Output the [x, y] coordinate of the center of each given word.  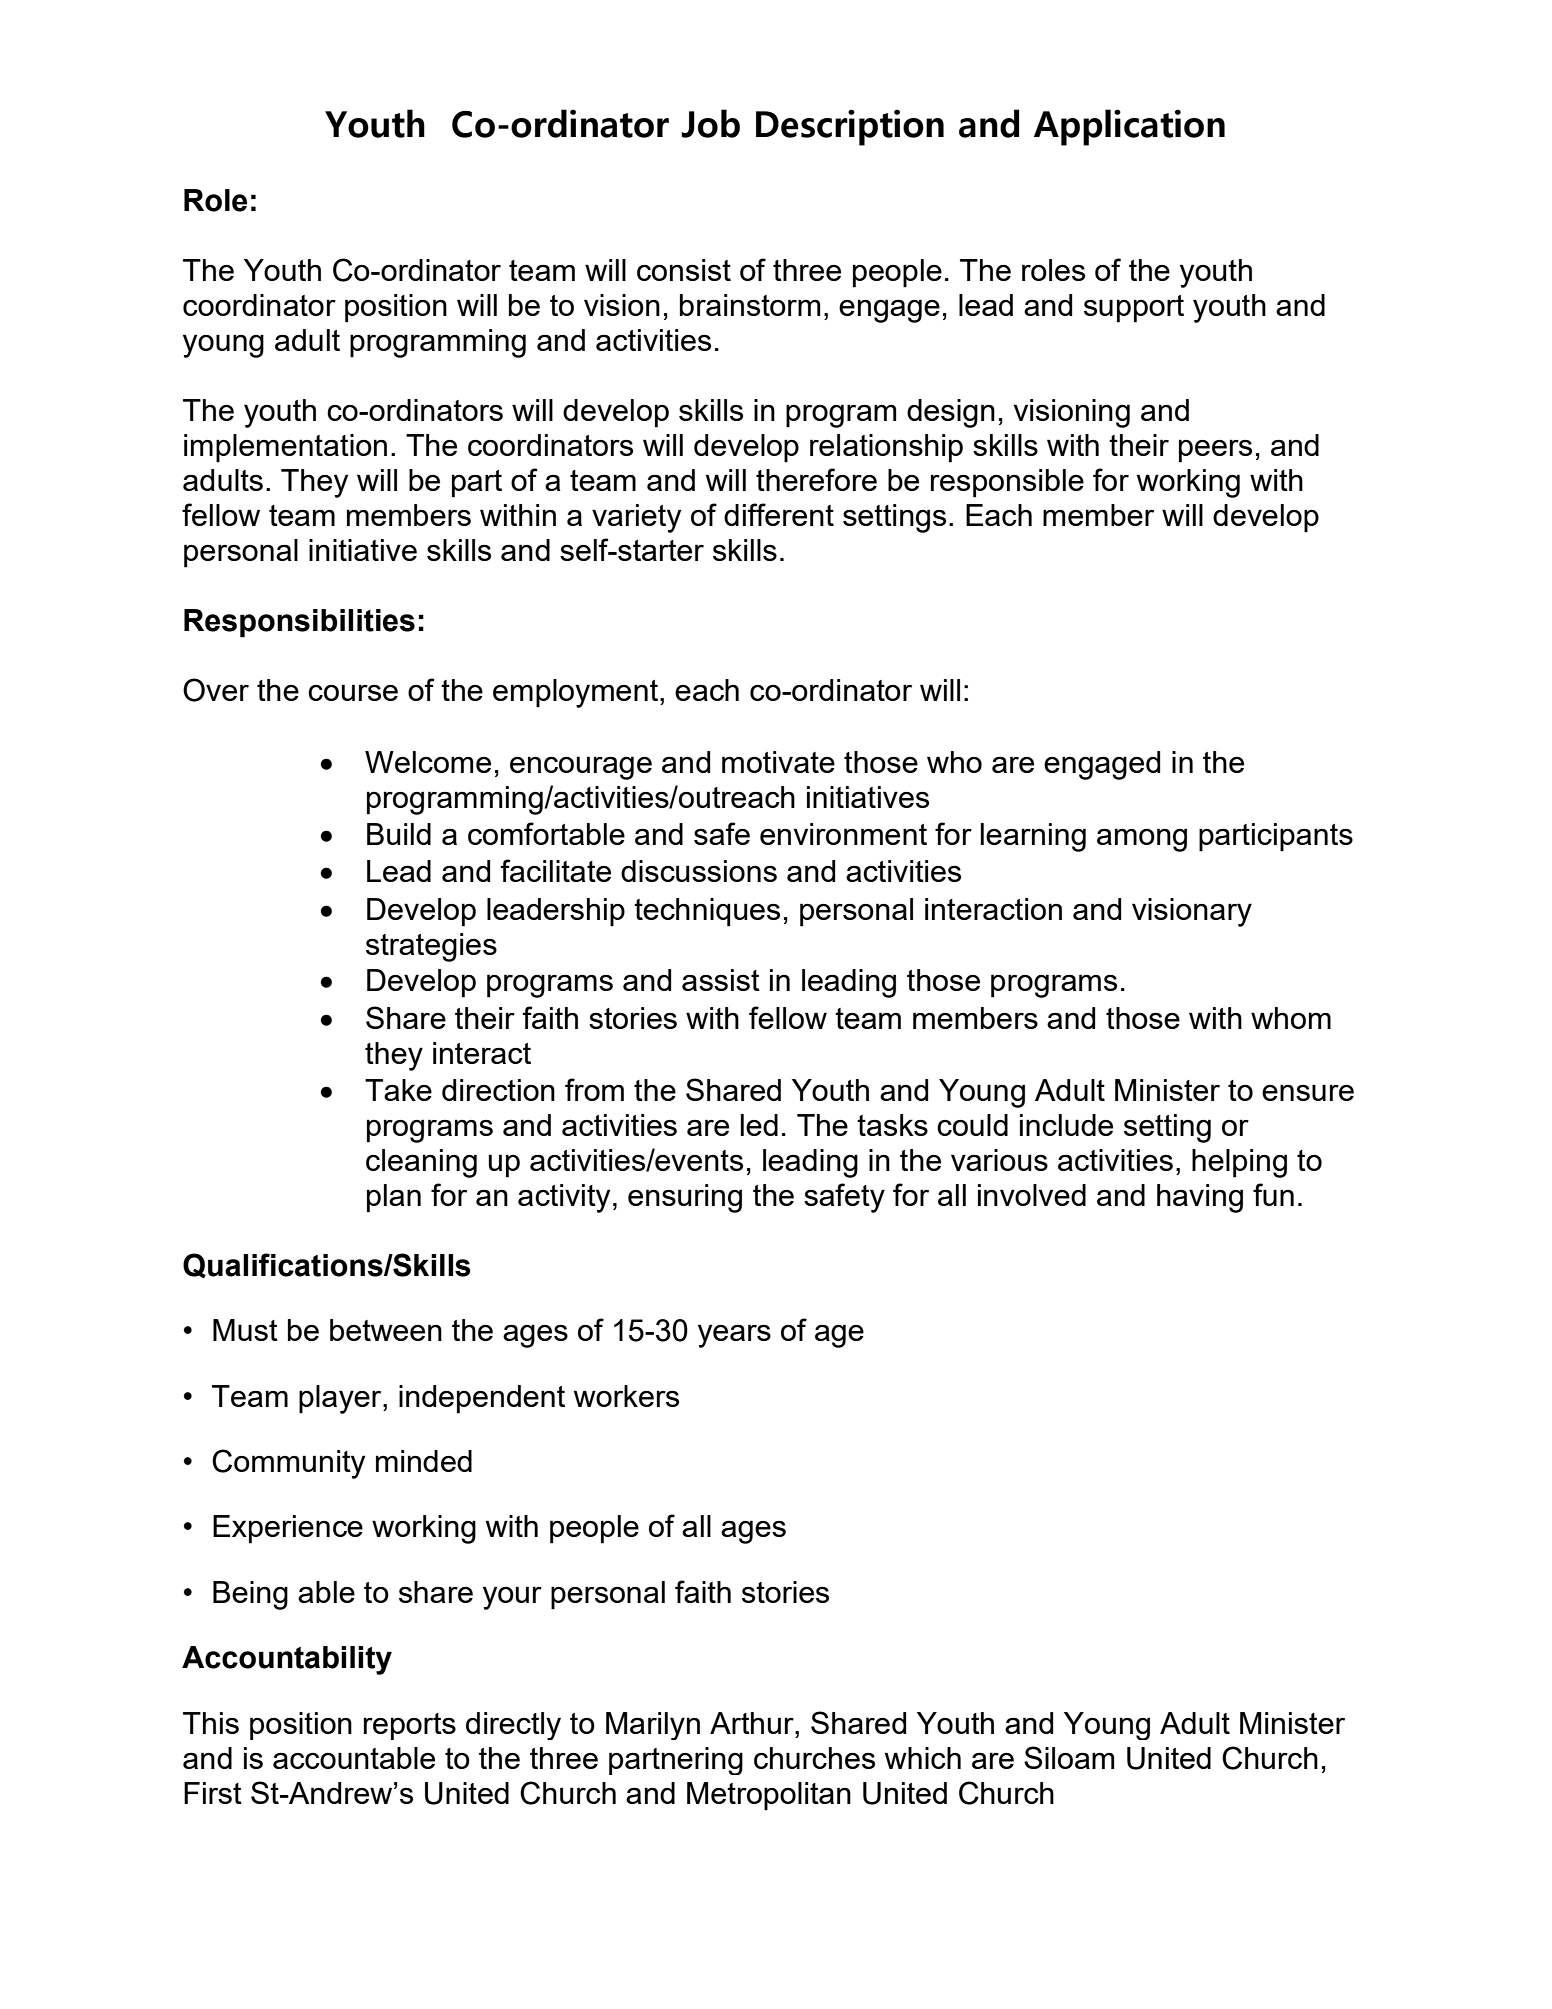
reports [410, 1726]
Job [710, 123]
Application [1129, 127]
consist [684, 270]
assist [721, 980]
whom [1291, 1018]
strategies [431, 947]
